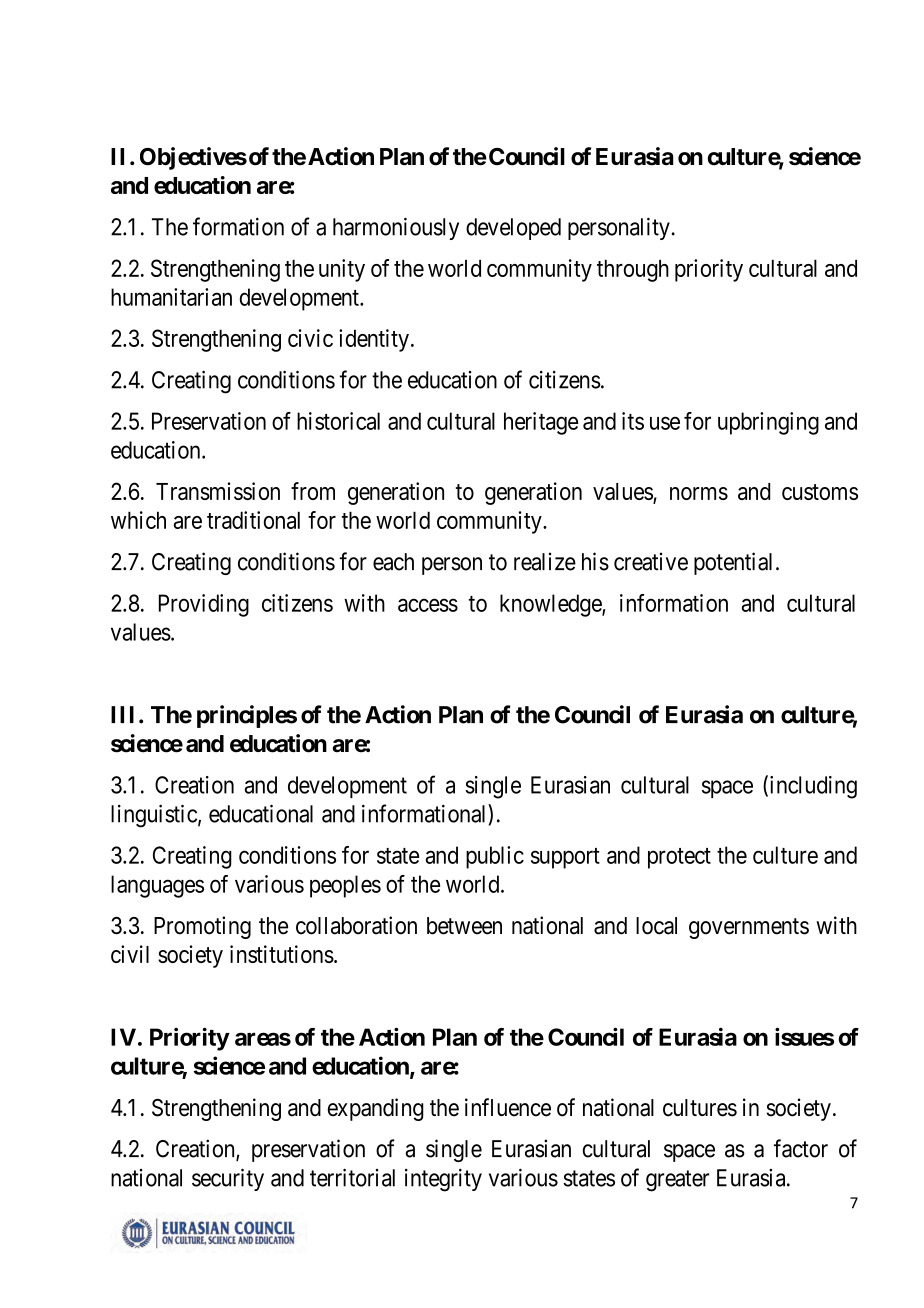  Describe the element at coordinates (443, 1180) in the page. I see `integrity` at that location.
